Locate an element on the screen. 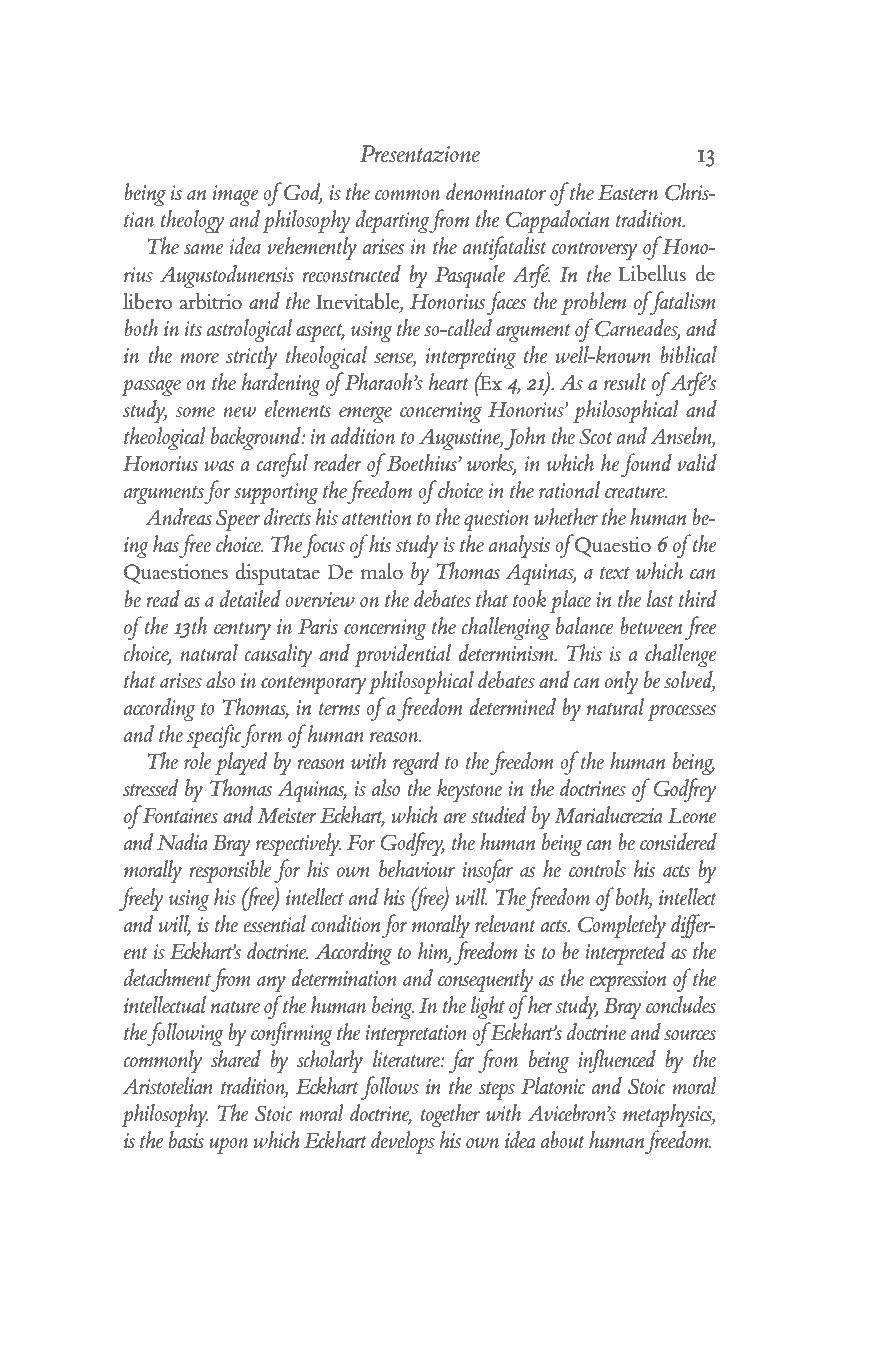 The image size is (896, 1354). upon is located at coordinates (228, 1146).
